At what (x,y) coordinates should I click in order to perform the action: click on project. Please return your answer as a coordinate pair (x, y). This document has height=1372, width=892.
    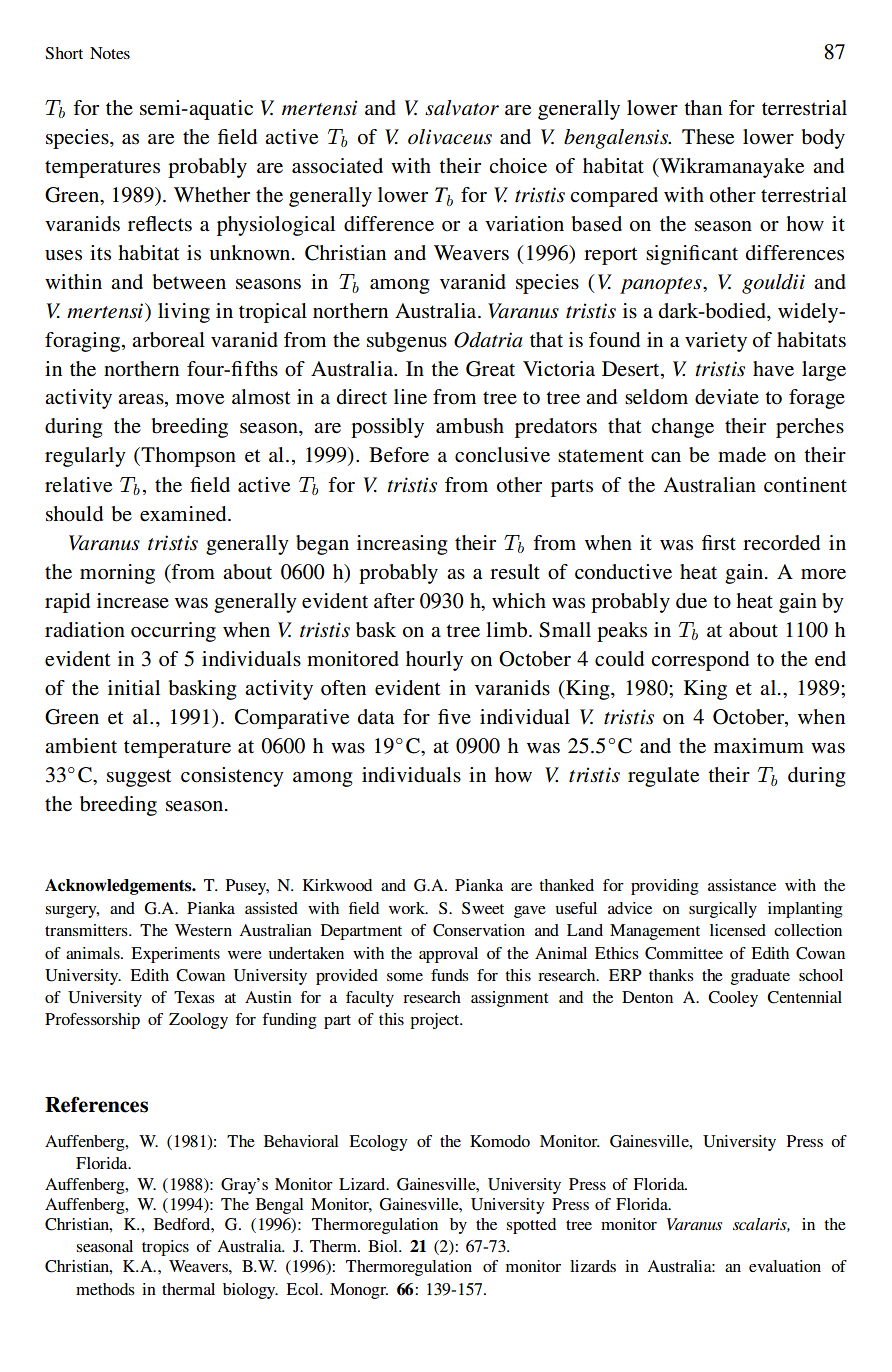
    Looking at the image, I should click on (436, 1021).
